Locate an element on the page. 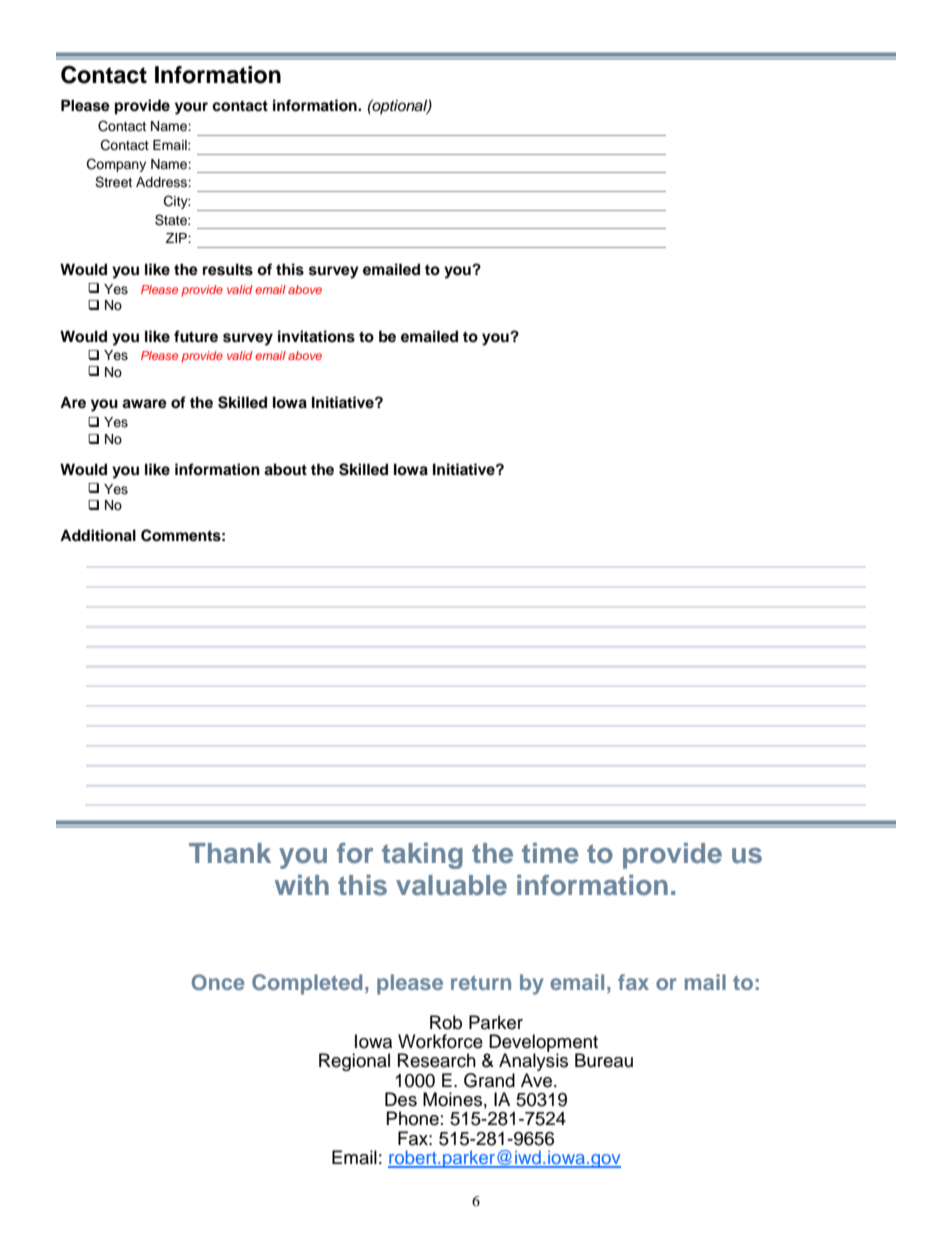  time is located at coordinates (550, 853).
